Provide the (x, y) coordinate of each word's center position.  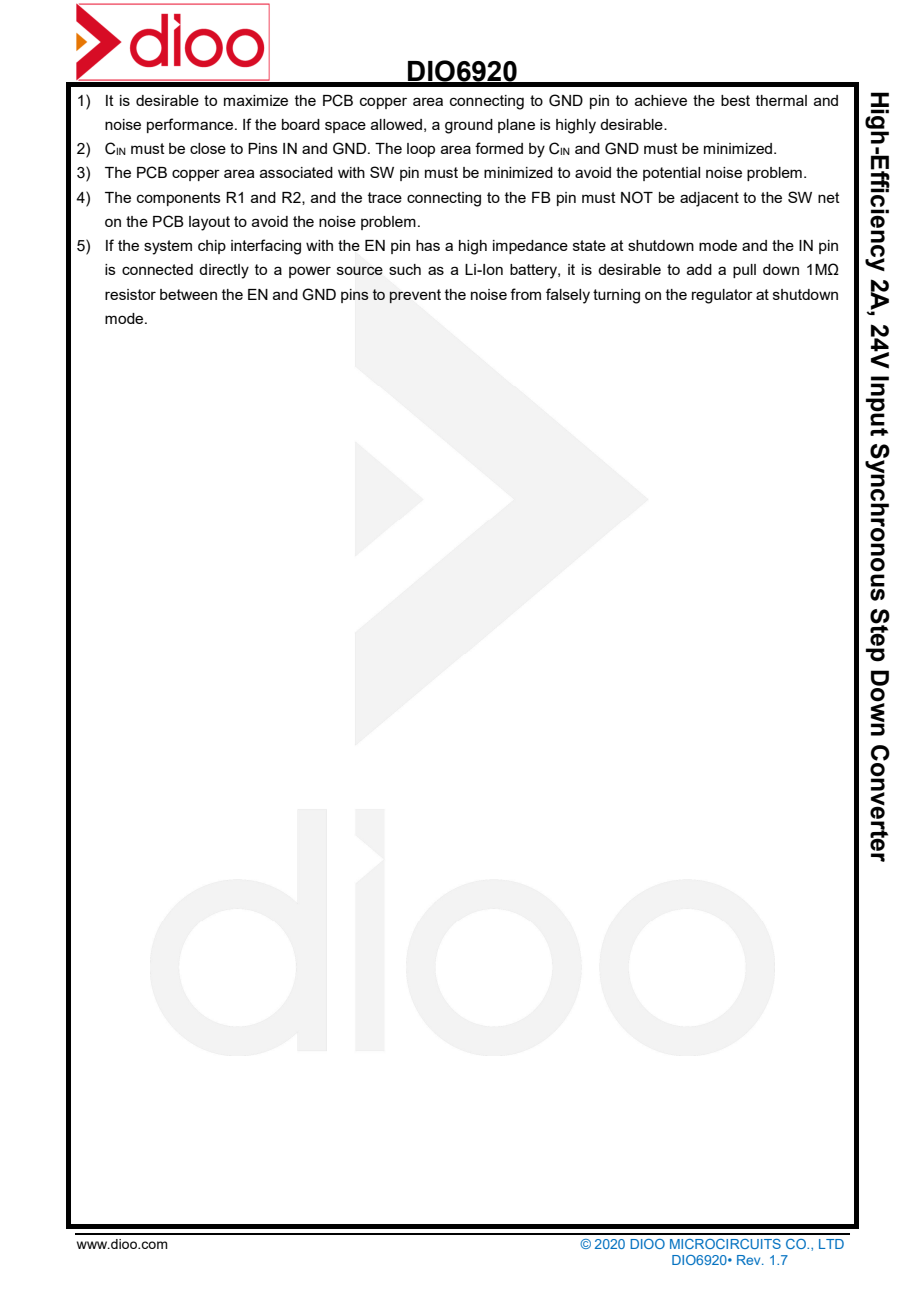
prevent (415, 296)
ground (469, 126)
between (188, 294)
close (208, 148)
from (525, 294)
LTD (831, 1244)
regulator (722, 296)
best (735, 100)
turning (616, 296)
